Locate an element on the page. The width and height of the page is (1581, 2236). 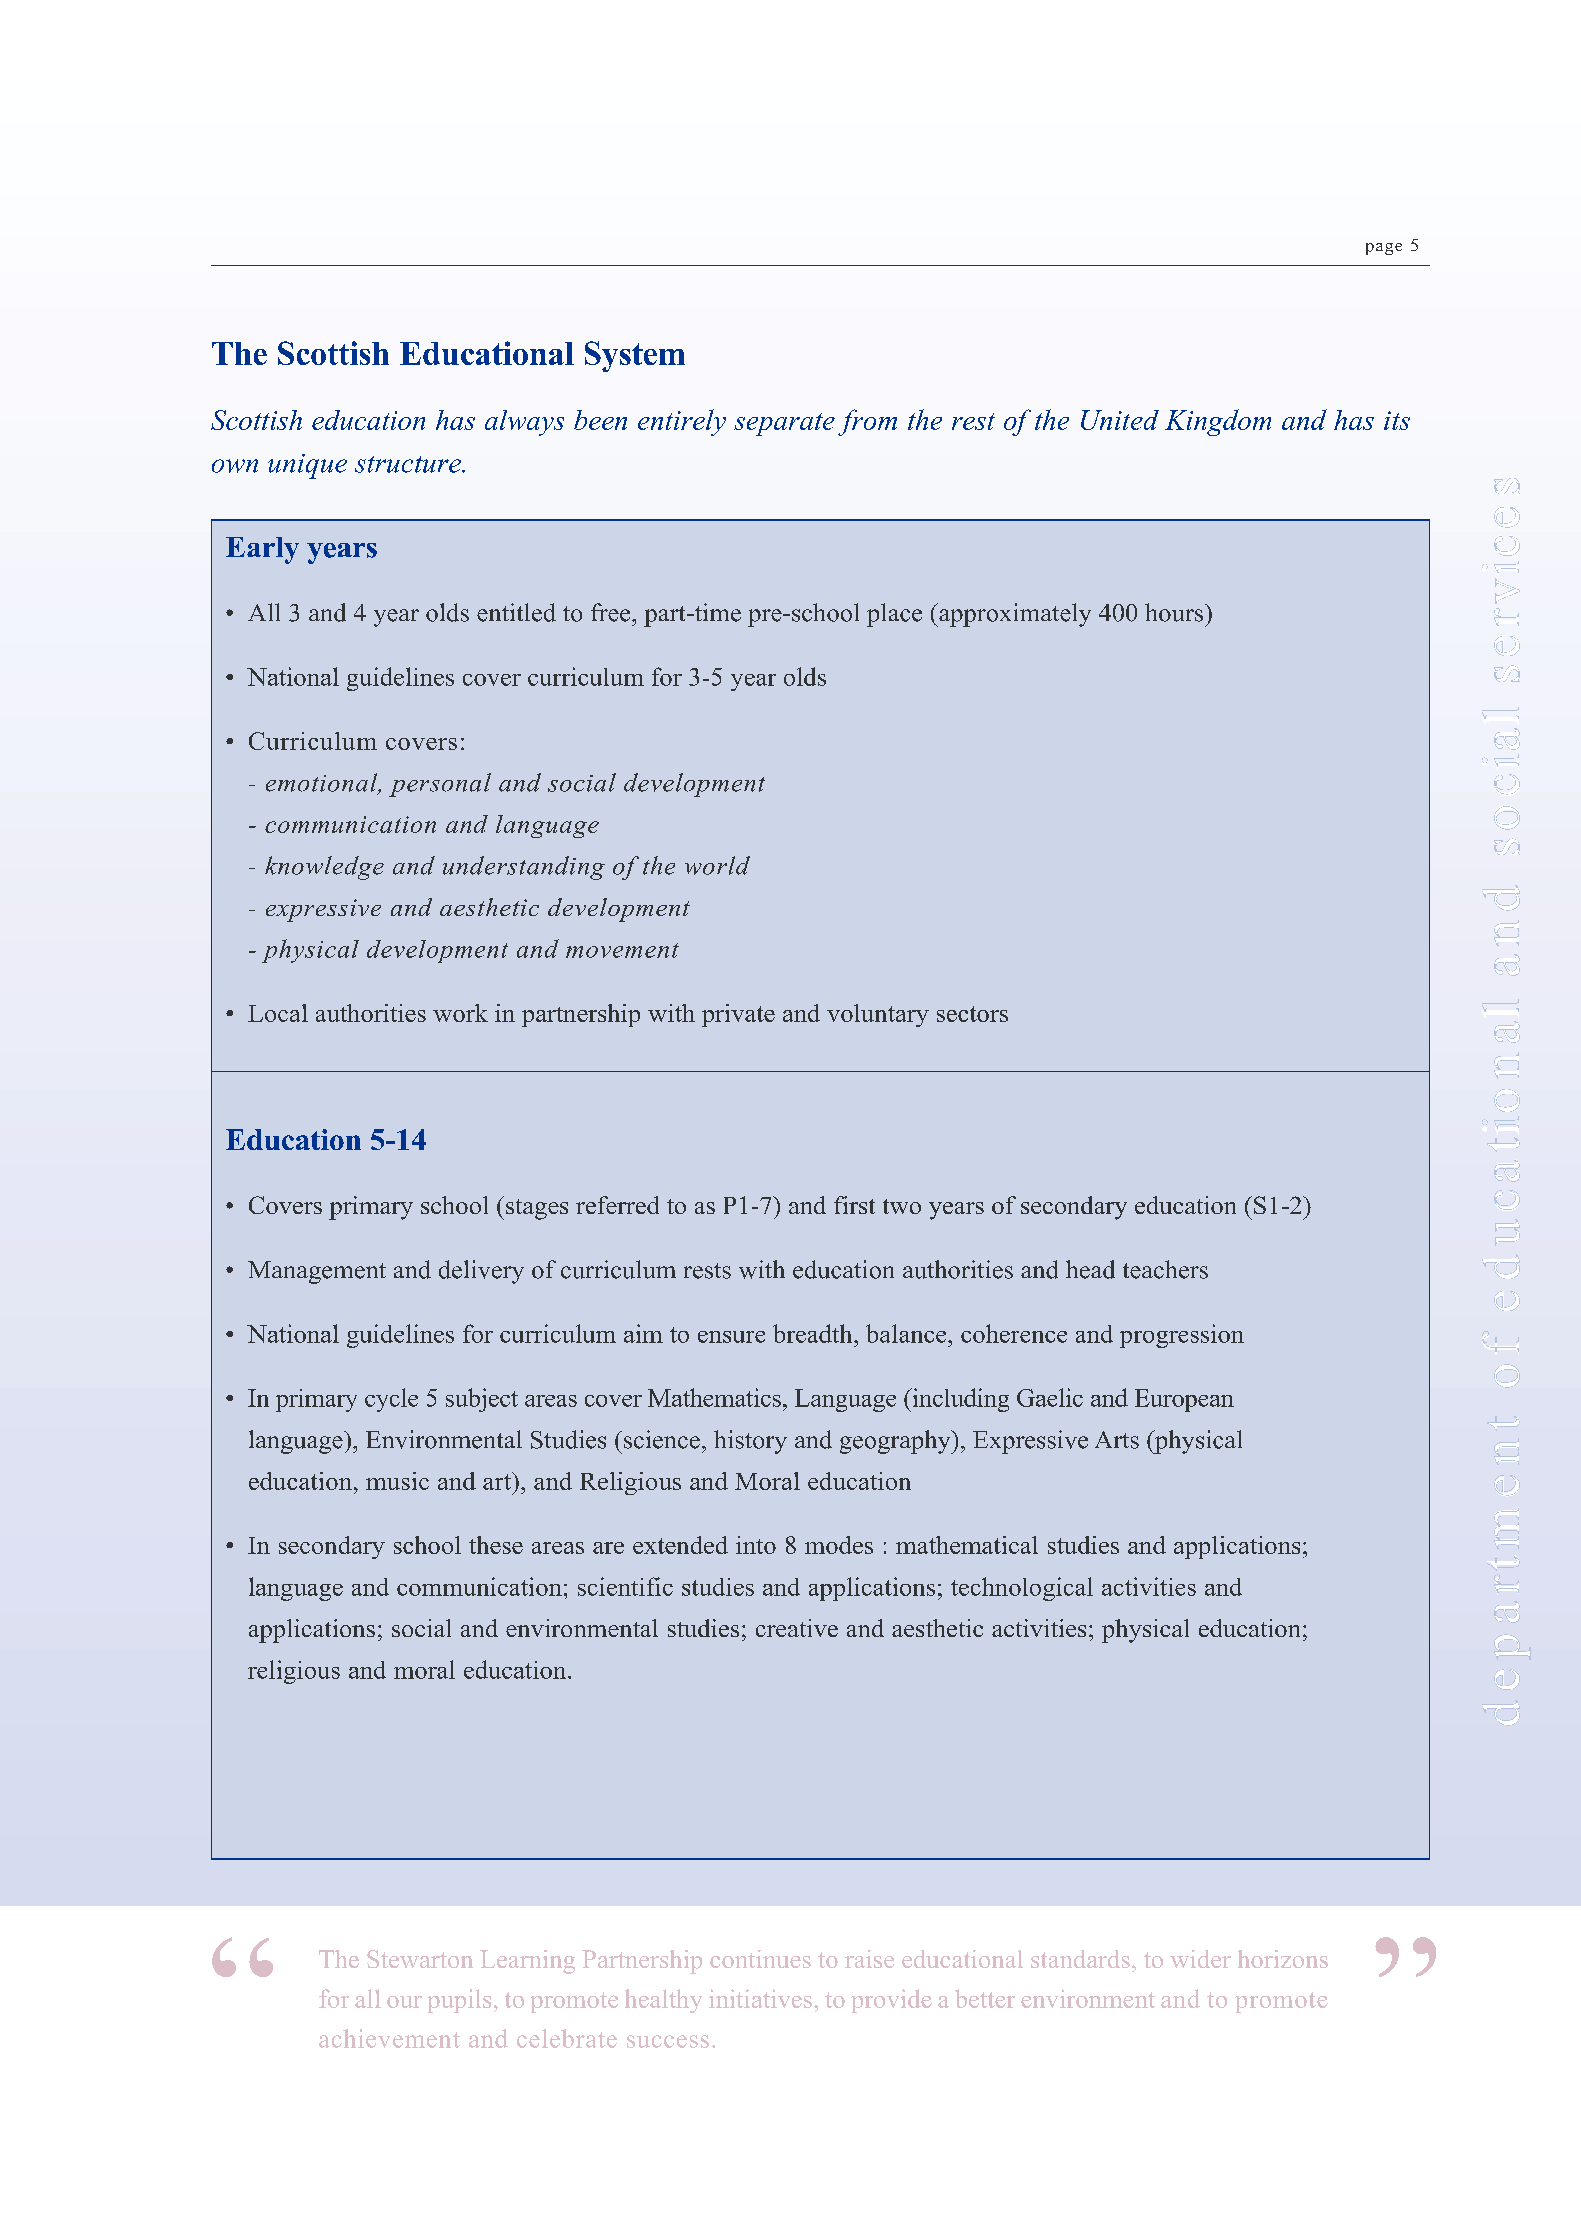
achievement is located at coordinates (389, 2038).
